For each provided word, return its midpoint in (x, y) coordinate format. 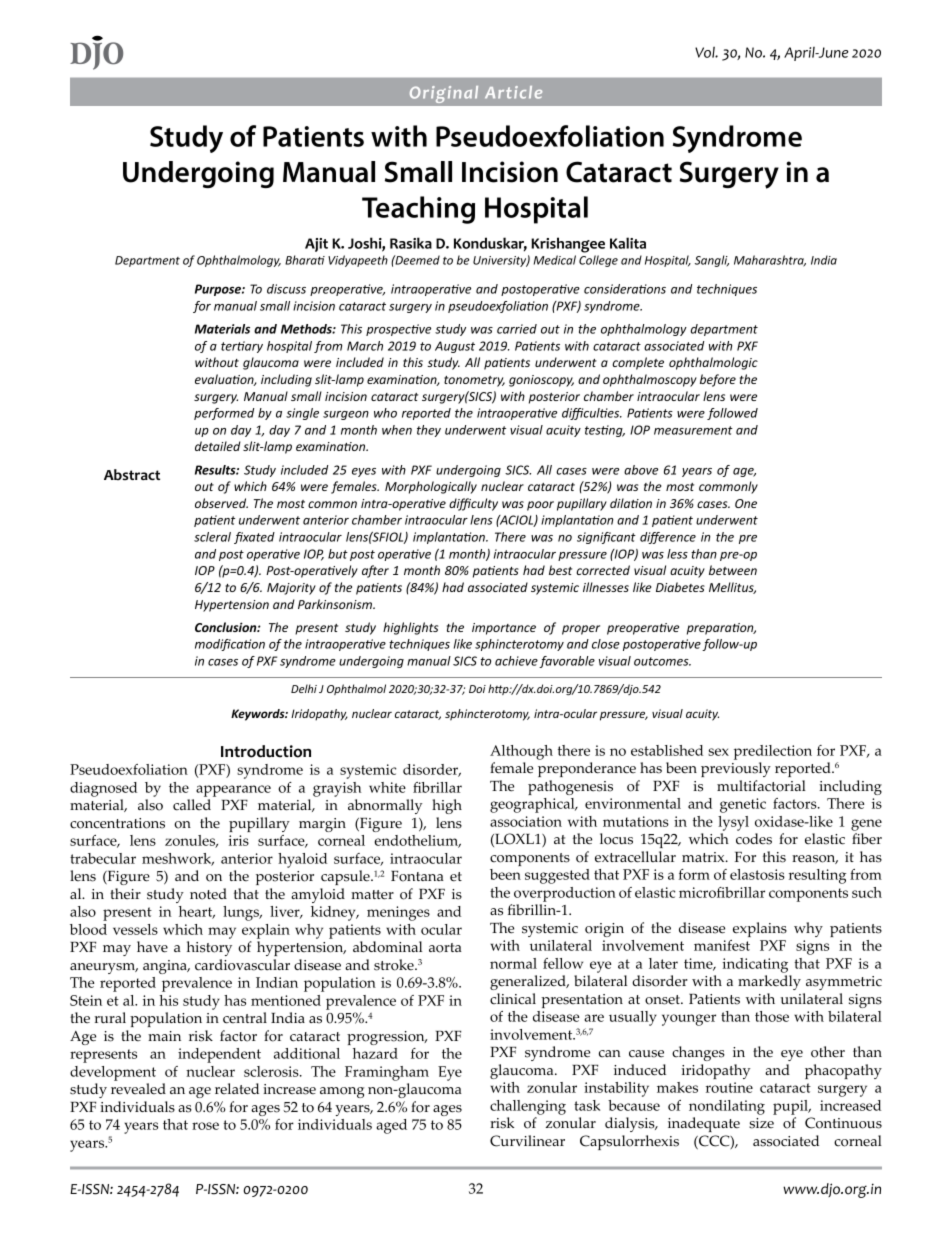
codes (754, 839)
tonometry (474, 381)
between (733, 570)
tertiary (242, 347)
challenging (528, 1107)
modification (230, 645)
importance (504, 629)
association (526, 821)
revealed (138, 1089)
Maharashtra (770, 261)
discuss (286, 289)
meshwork (178, 859)
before (718, 380)
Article (513, 92)
